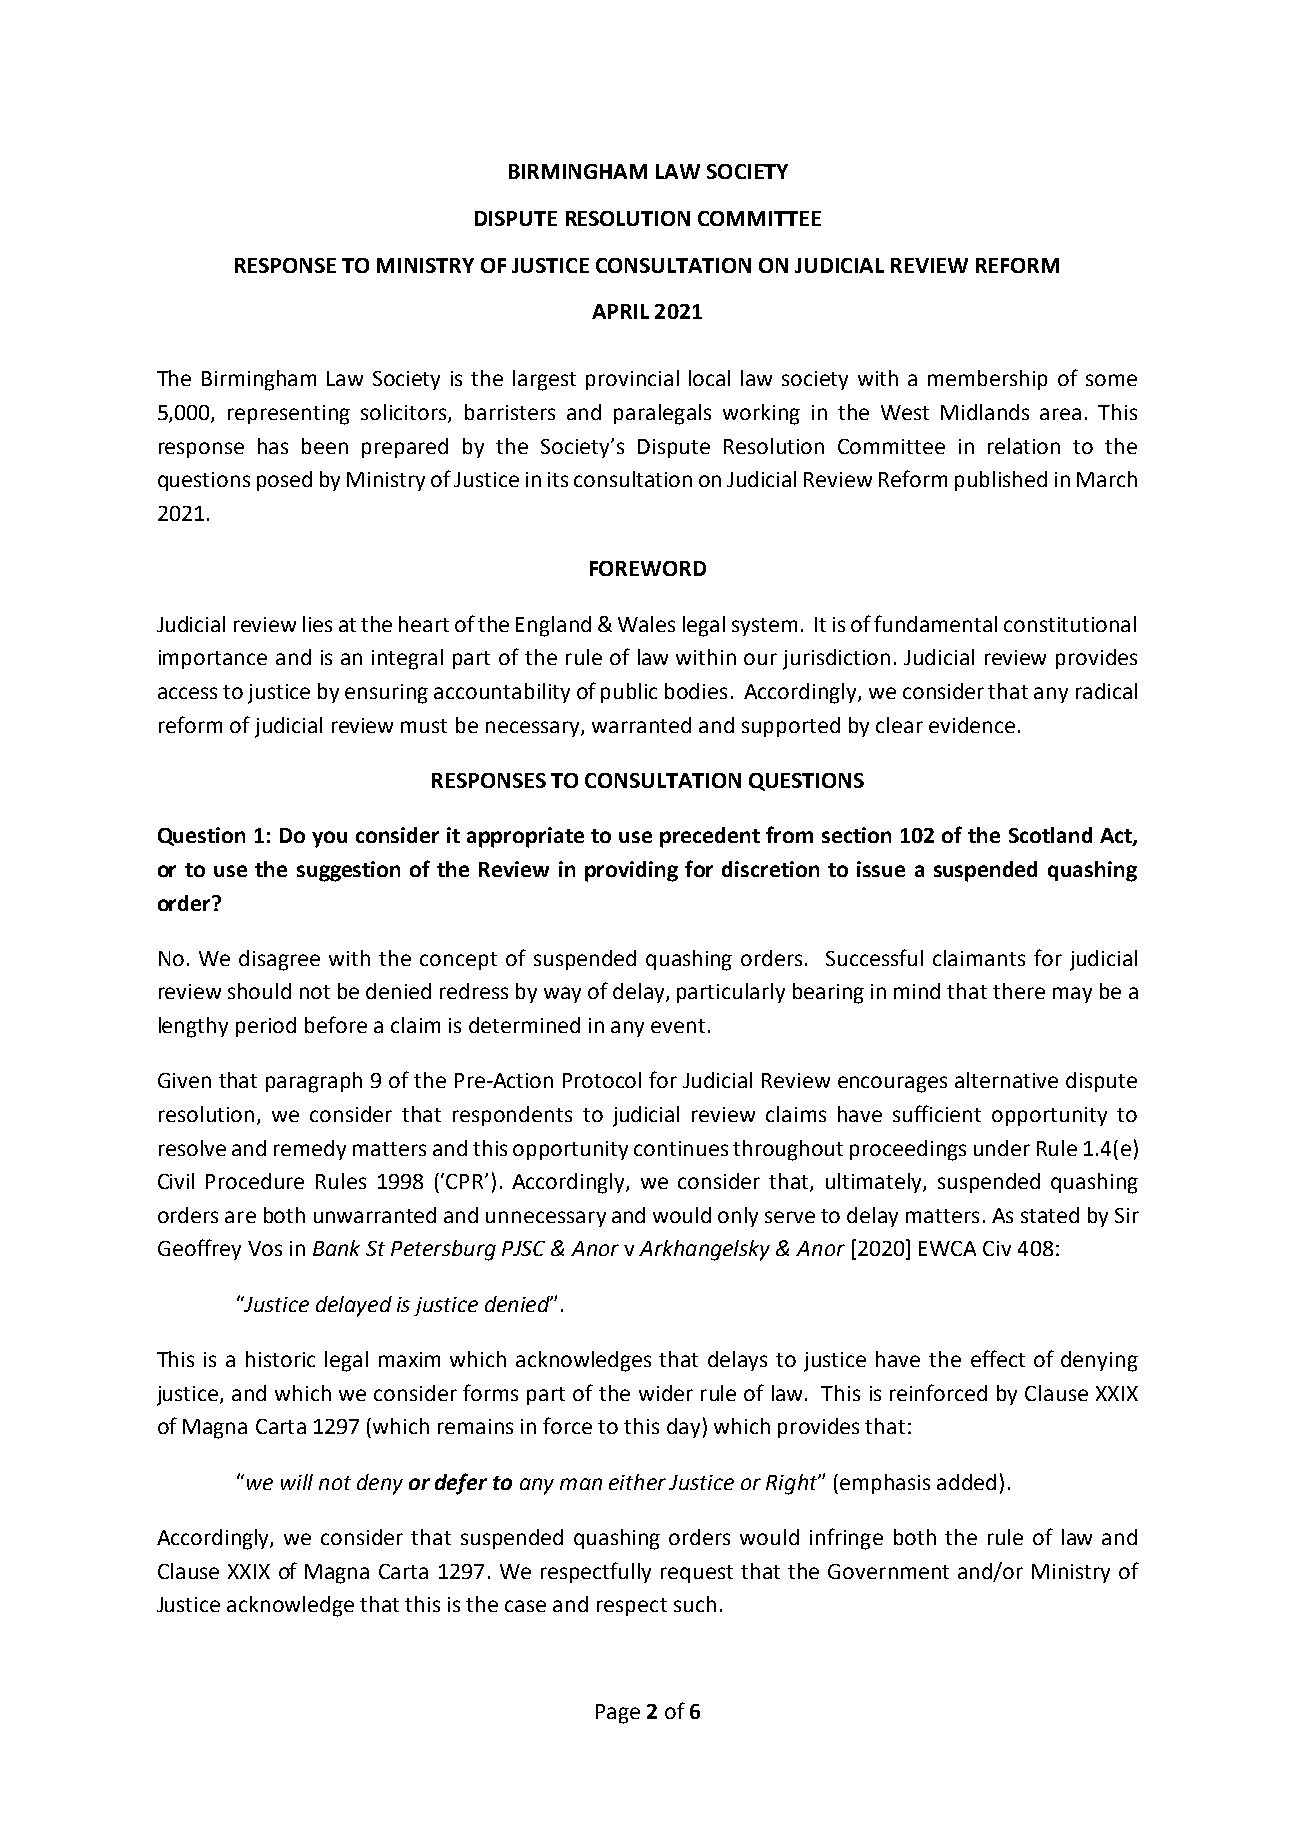 The height and width of the screenshot is (1832, 1295). Describe the element at coordinates (678, 1026) in the screenshot. I see `event` at that location.
